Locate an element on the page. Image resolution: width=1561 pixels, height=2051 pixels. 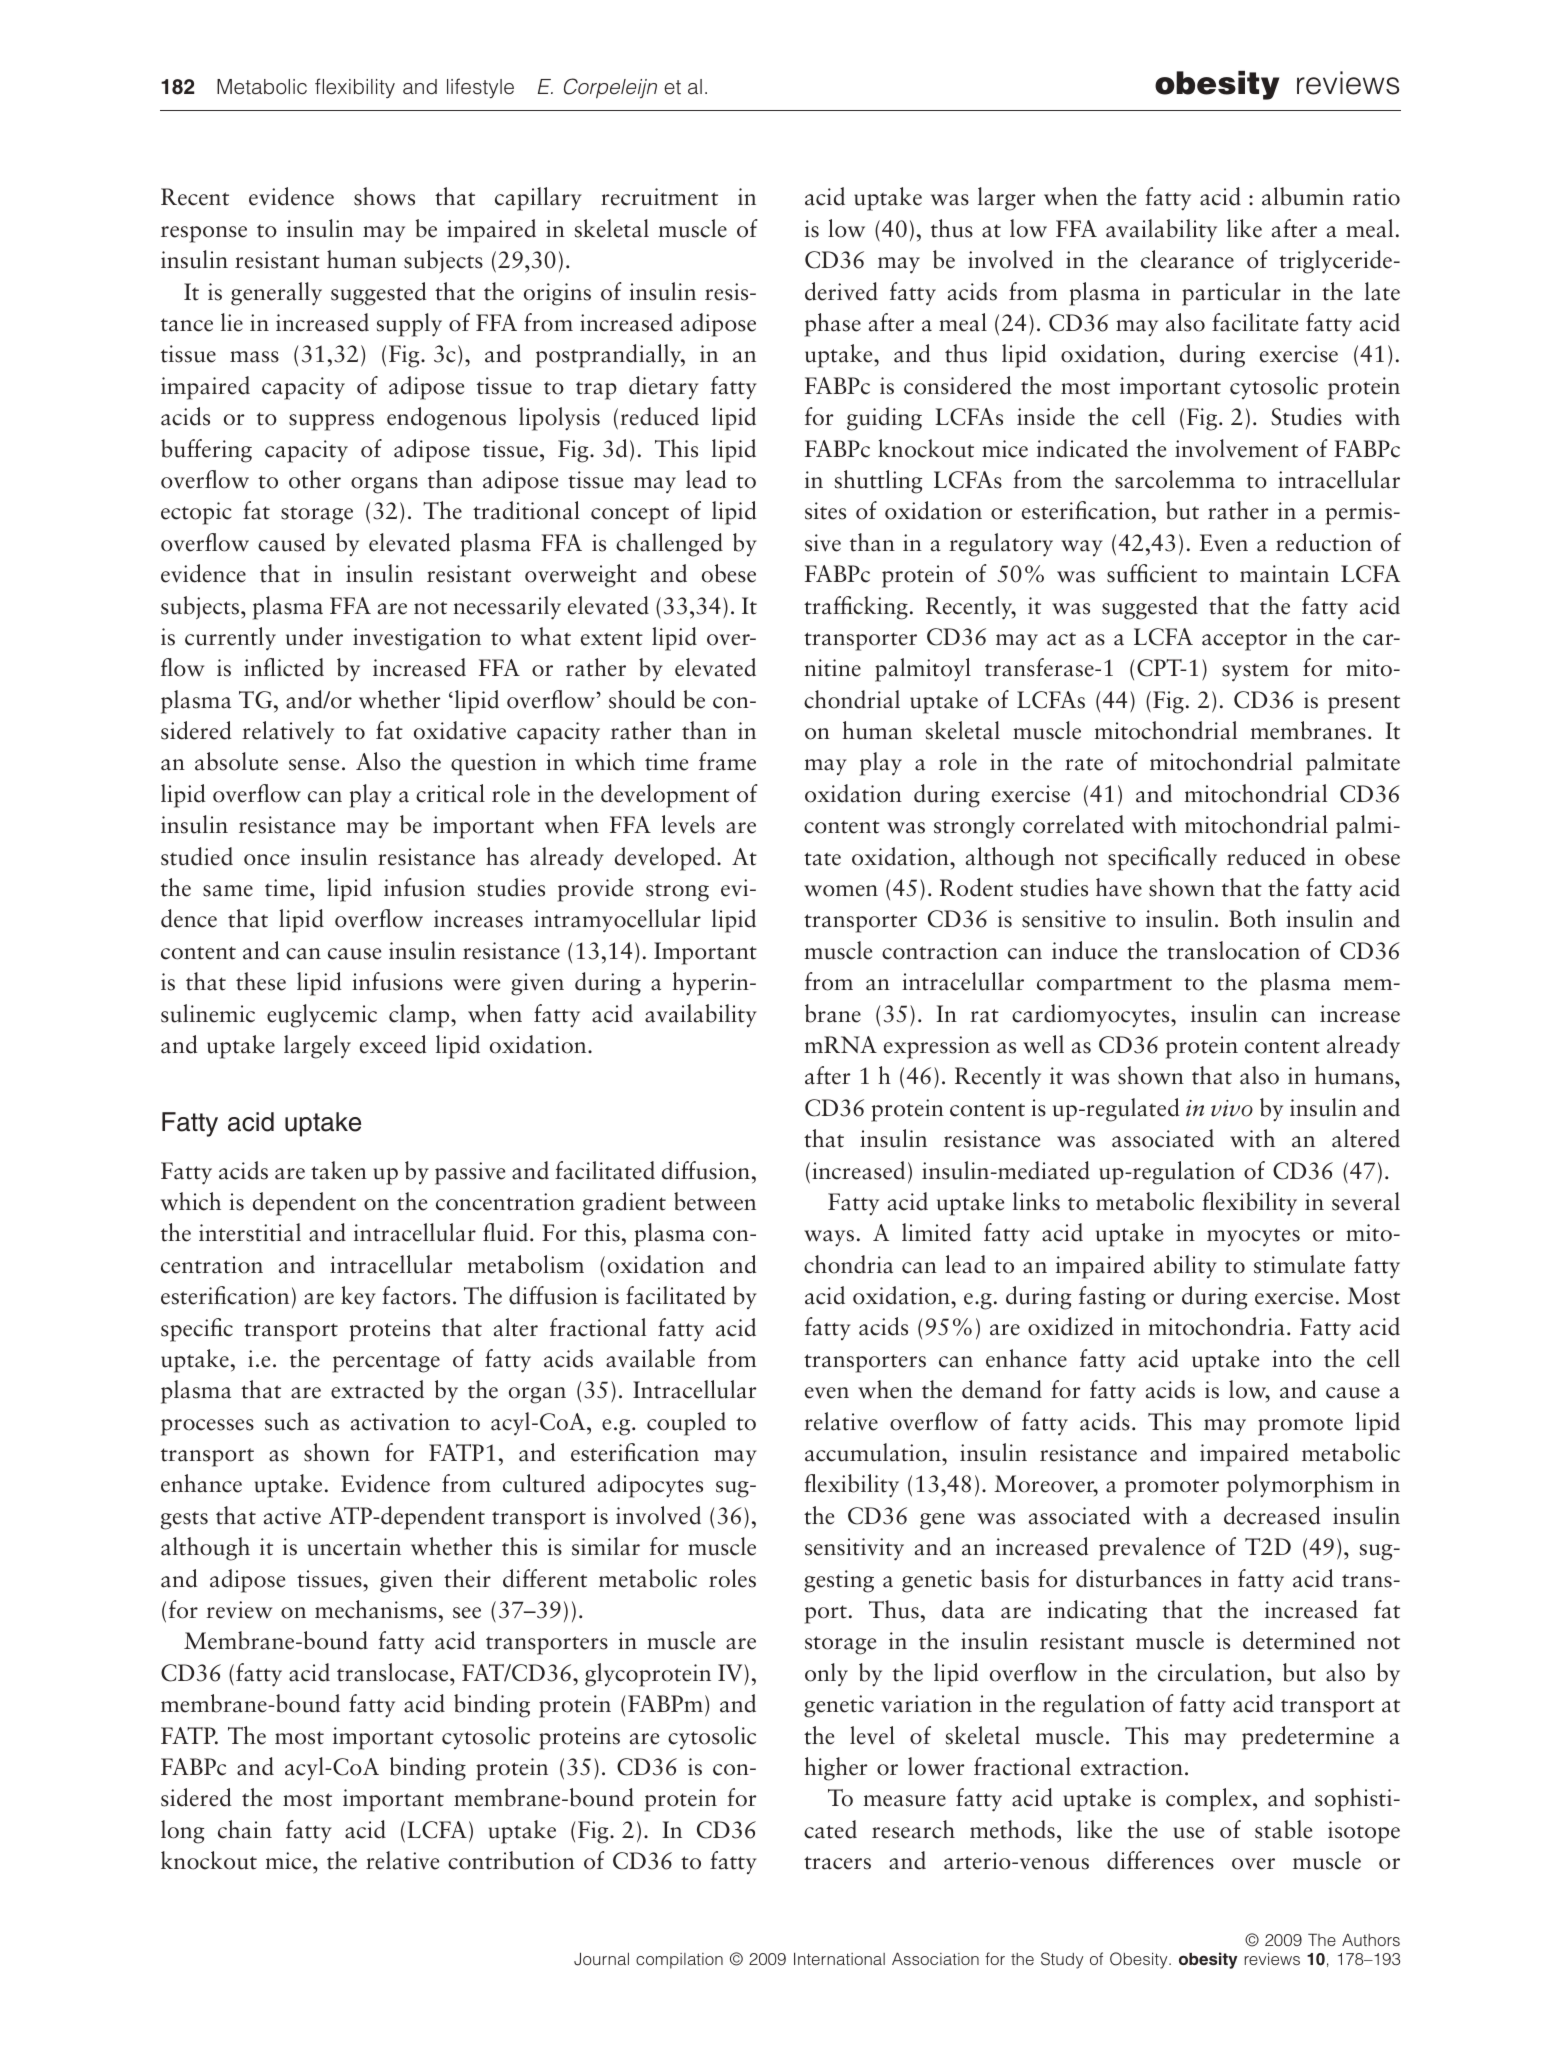
albumin is located at coordinates (1303, 196).
